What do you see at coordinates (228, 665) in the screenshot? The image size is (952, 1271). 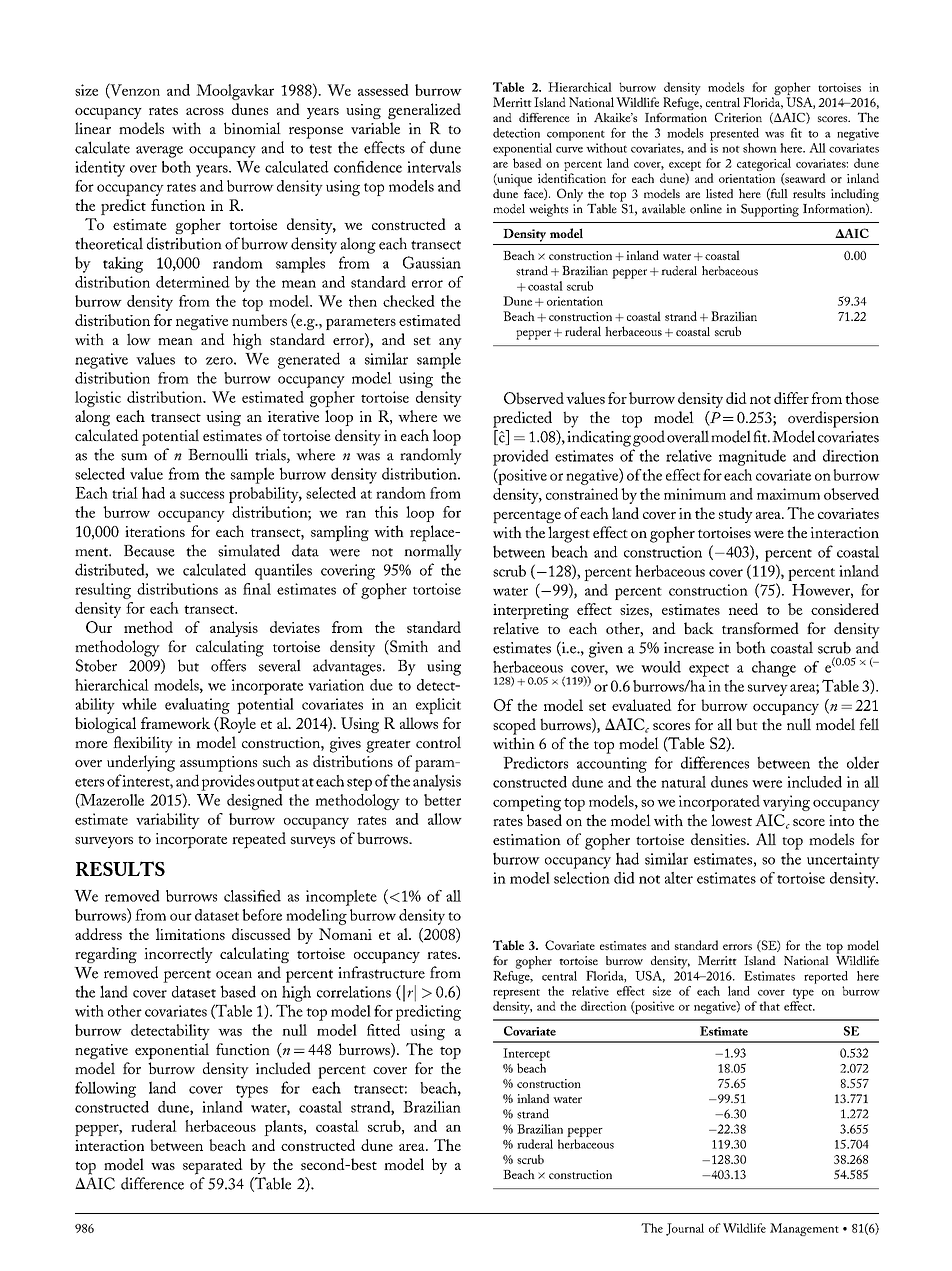 I see `offers` at bounding box center [228, 665].
